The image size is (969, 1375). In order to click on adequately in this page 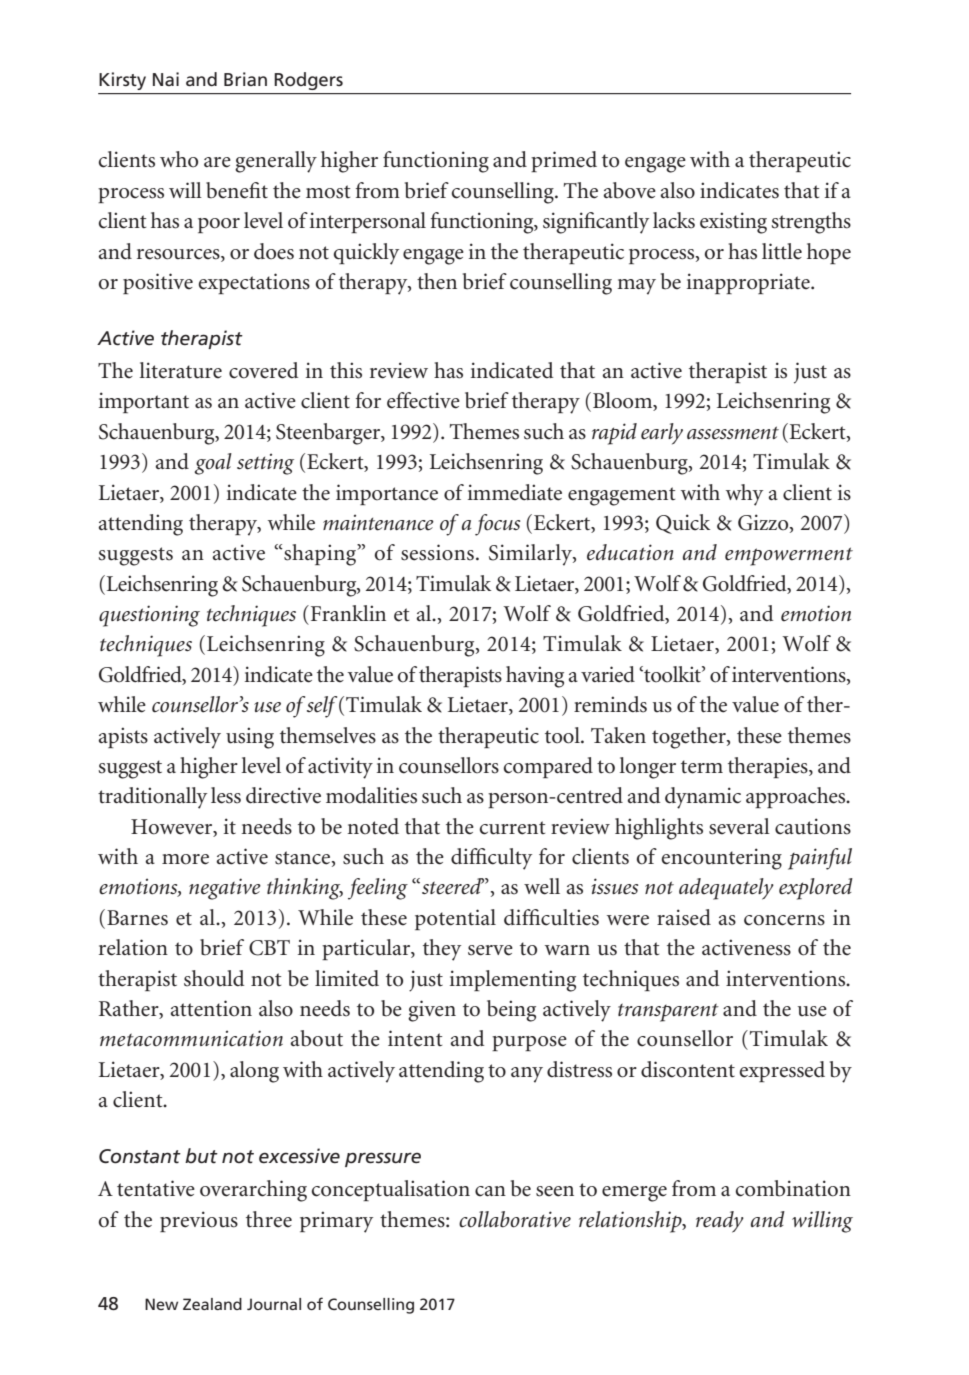, I will do `click(726, 889)`.
